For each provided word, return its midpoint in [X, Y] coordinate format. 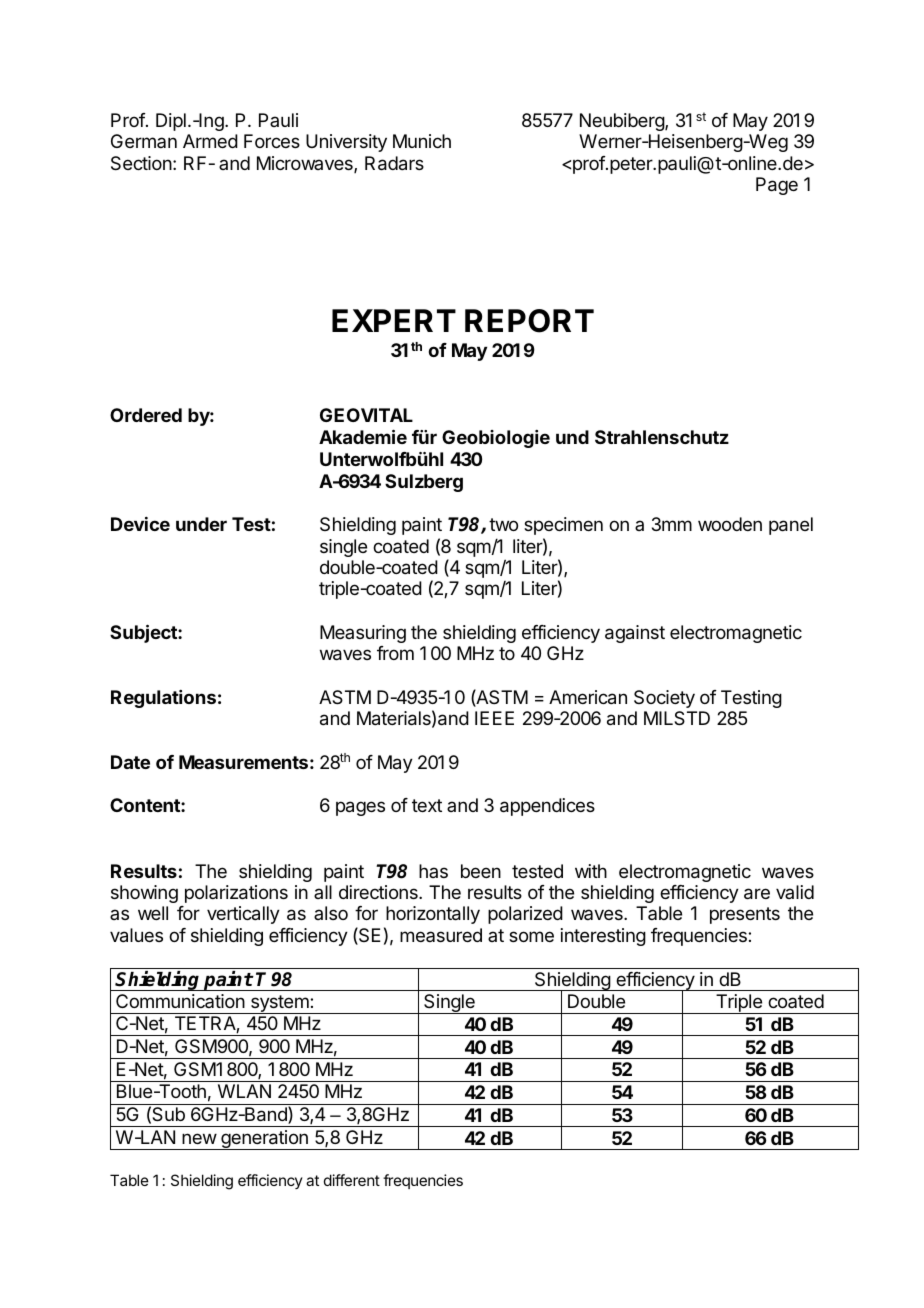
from [395, 653]
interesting [603, 937]
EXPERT [394, 320]
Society [664, 699]
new [199, 1138]
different [352, 1180]
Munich [422, 141]
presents [745, 915]
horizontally [433, 915]
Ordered [146, 415]
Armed [210, 141]
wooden [730, 524]
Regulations [163, 699]
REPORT [529, 321]
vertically [243, 915]
